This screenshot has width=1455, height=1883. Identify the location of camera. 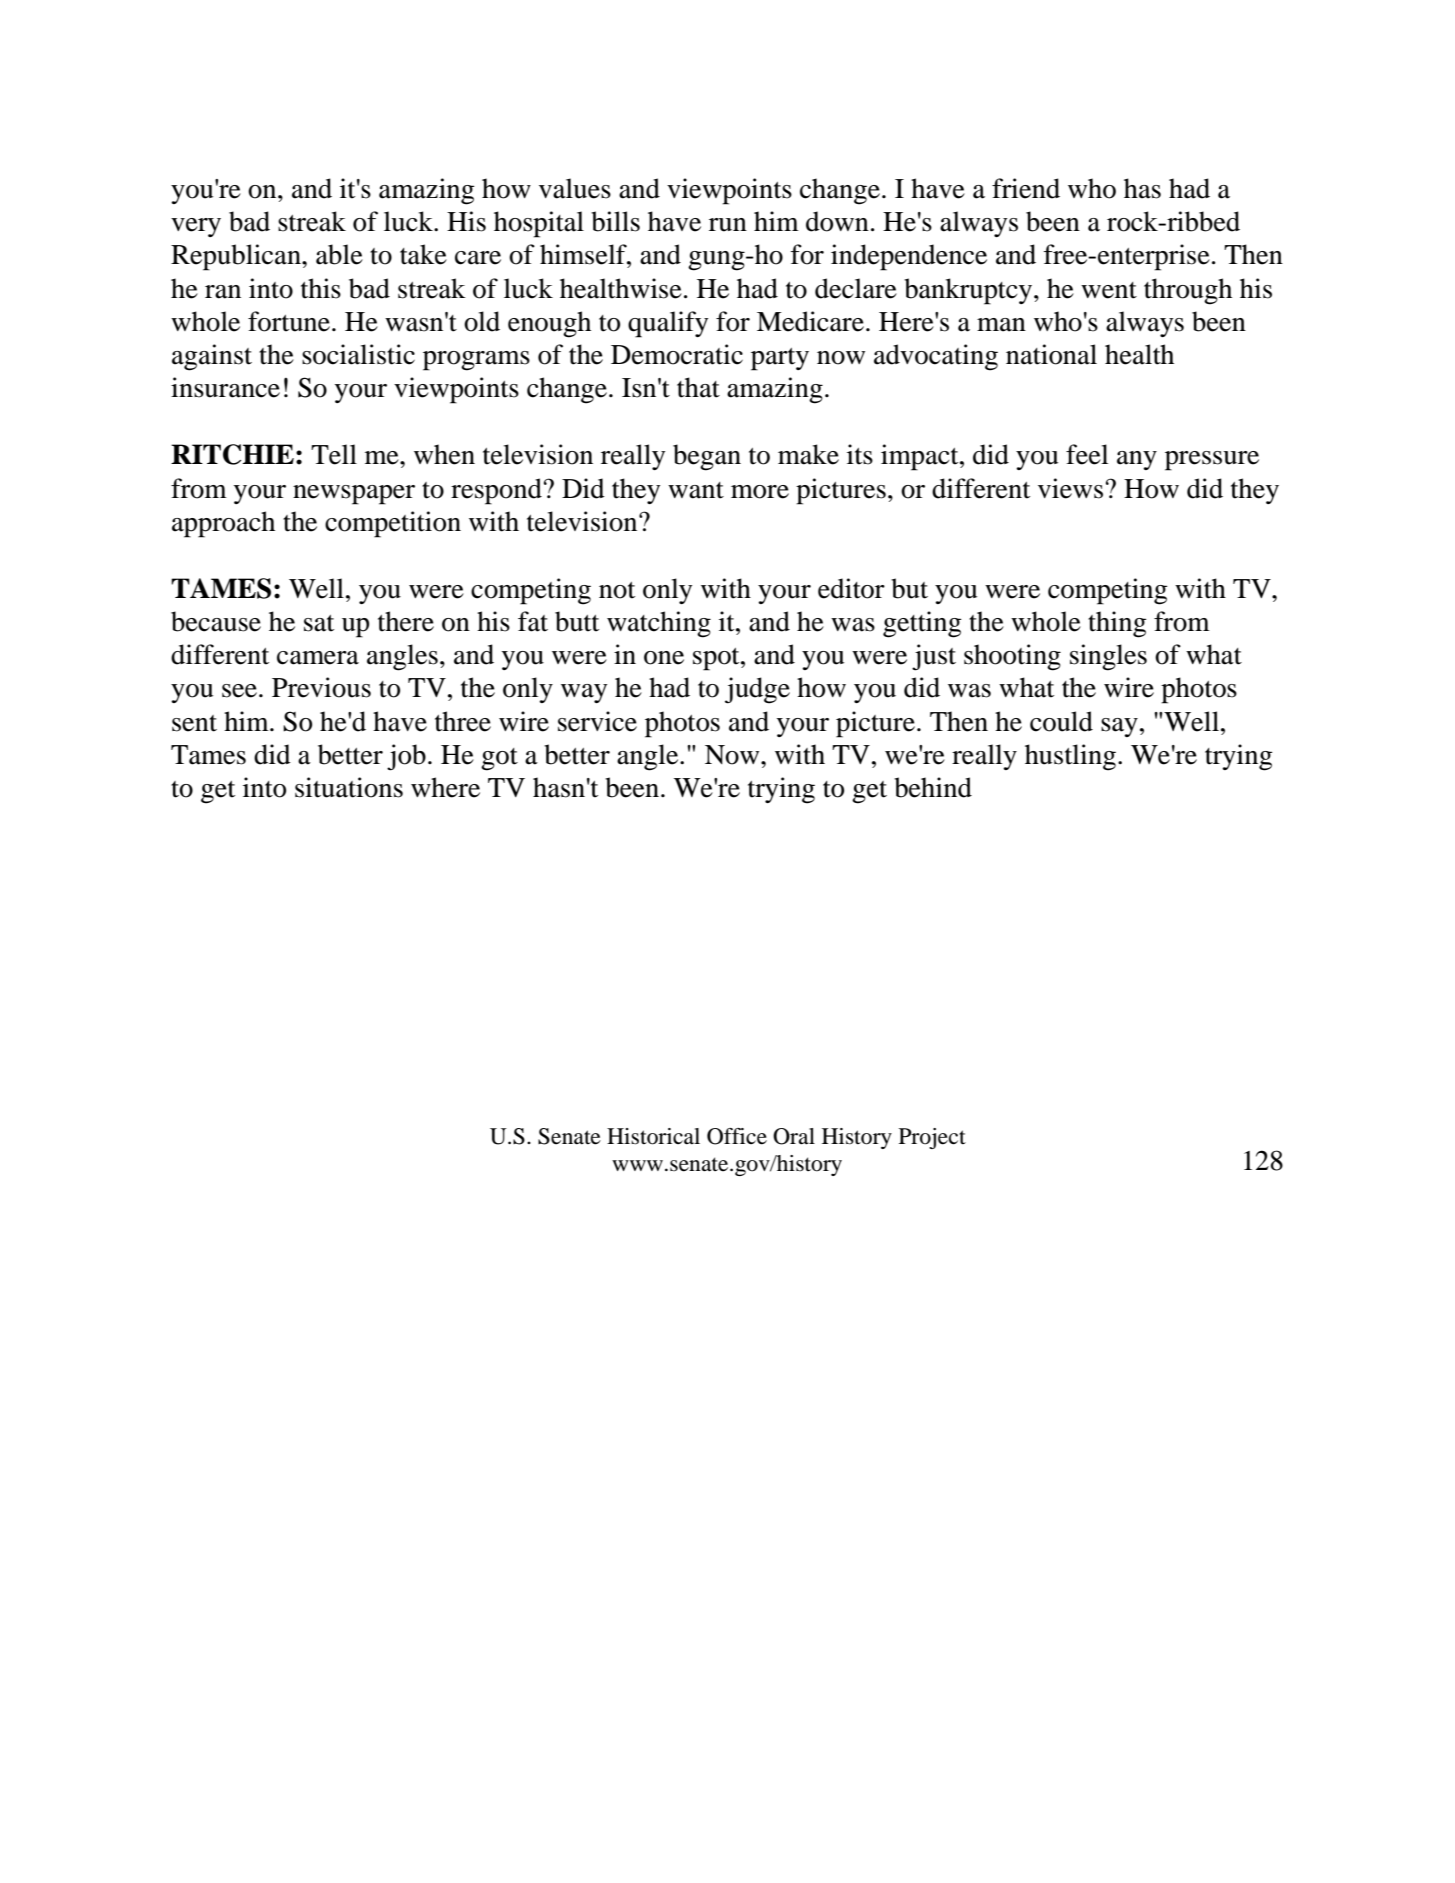
(318, 658).
